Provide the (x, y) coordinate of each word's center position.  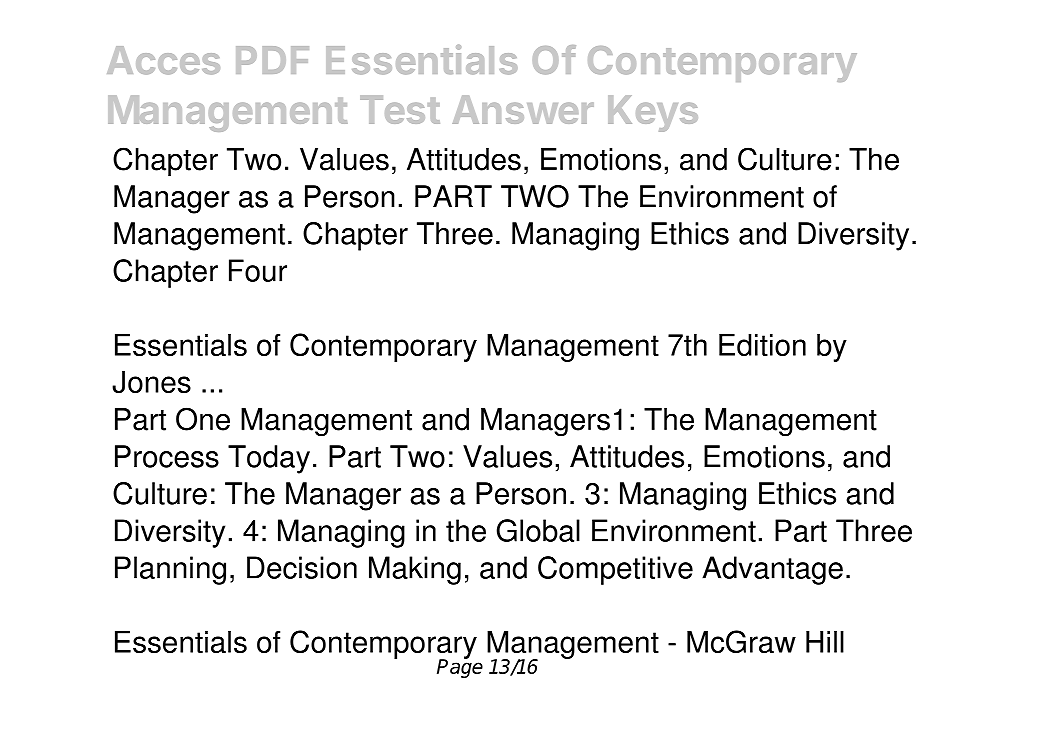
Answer (523, 110)
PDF (272, 60)
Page (460, 667)
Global (538, 530)
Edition (762, 345)
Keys (653, 114)
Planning (170, 570)
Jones (151, 382)
